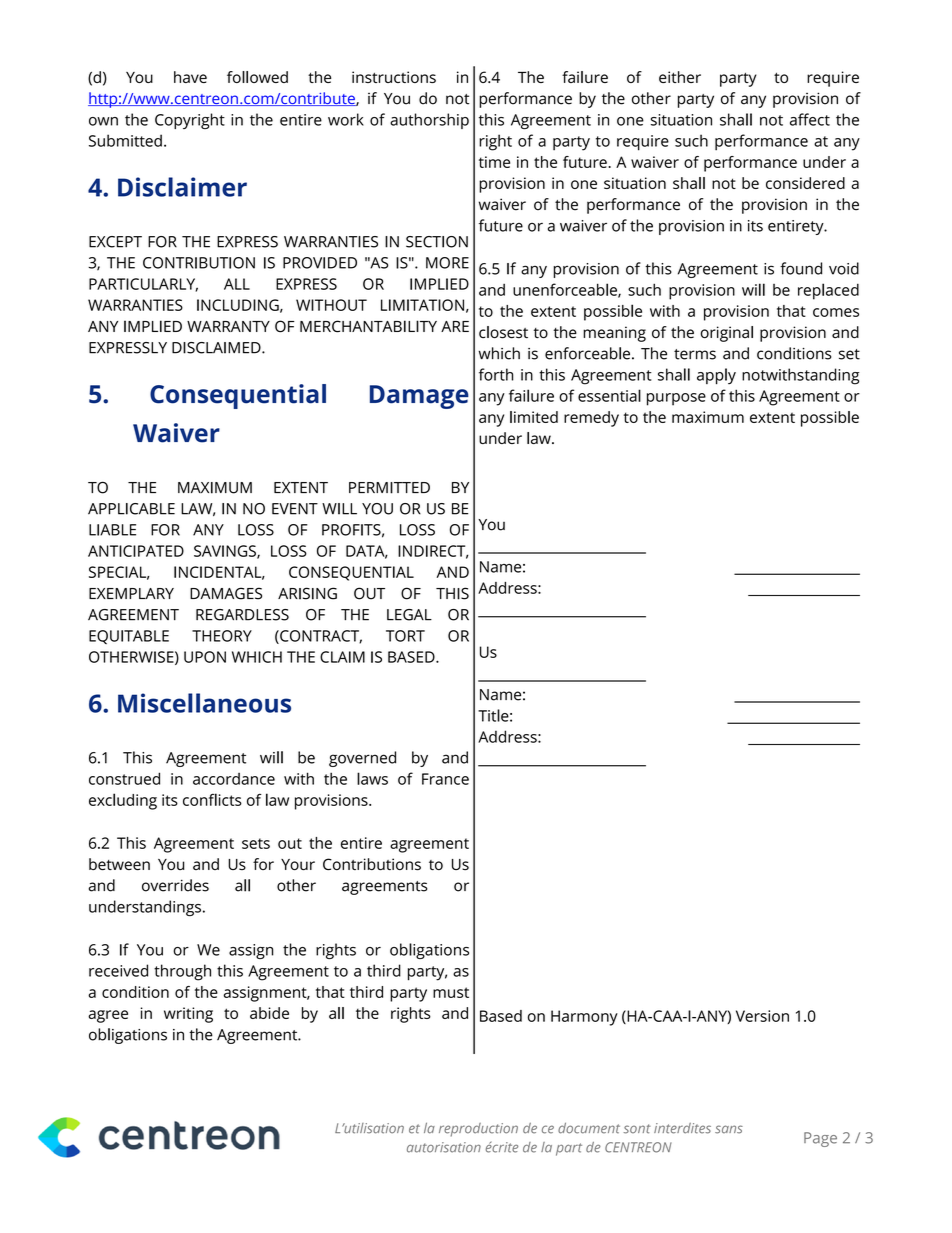 The image size is (952, 1233). Describe the element at coordinates (496, 374) in the document. I see `forth` at that location.
